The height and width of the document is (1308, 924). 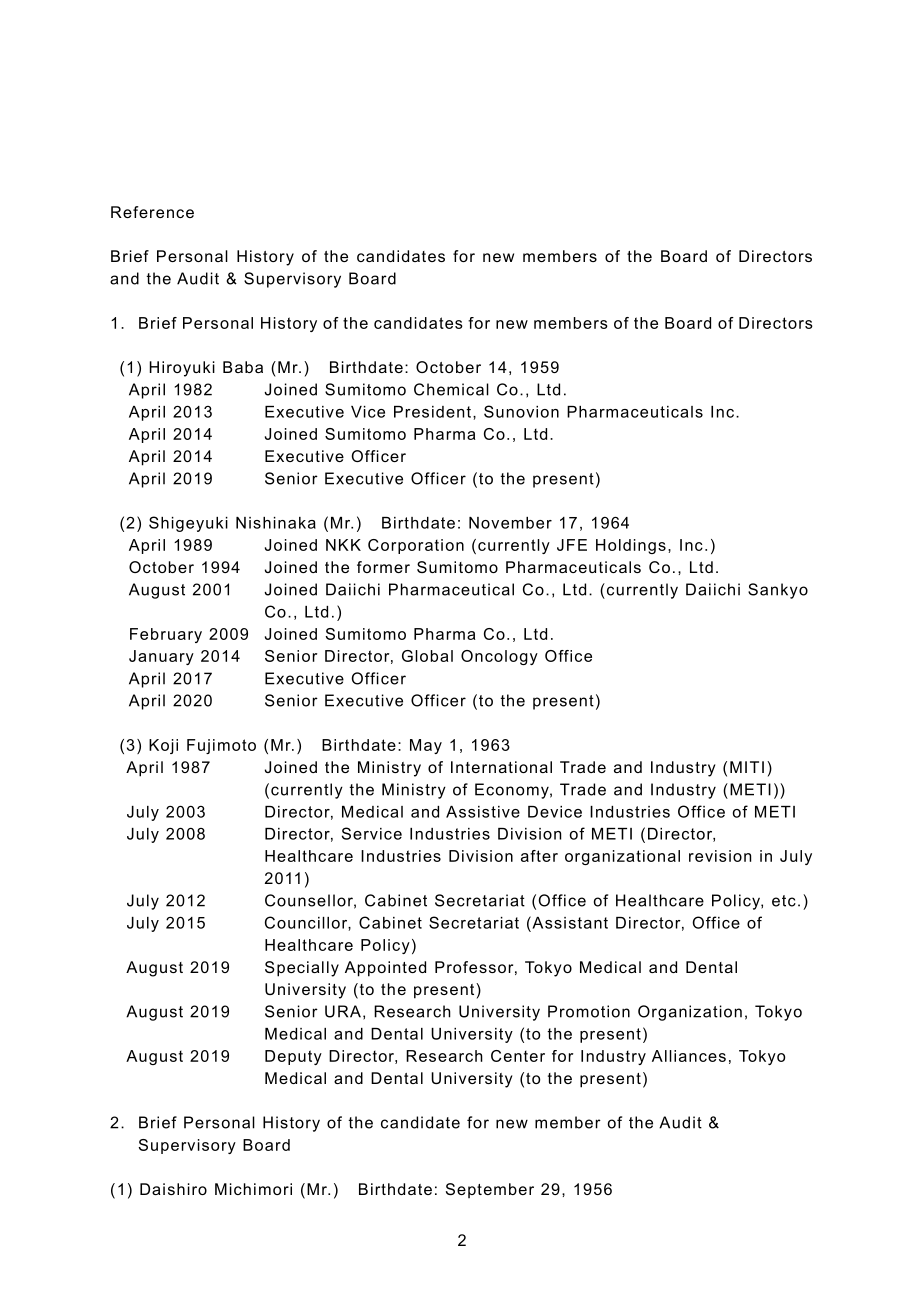 What do you see at coordinates (293, 1057) in the document?
I see `Deputy` at bounding box center [293, 1057].
